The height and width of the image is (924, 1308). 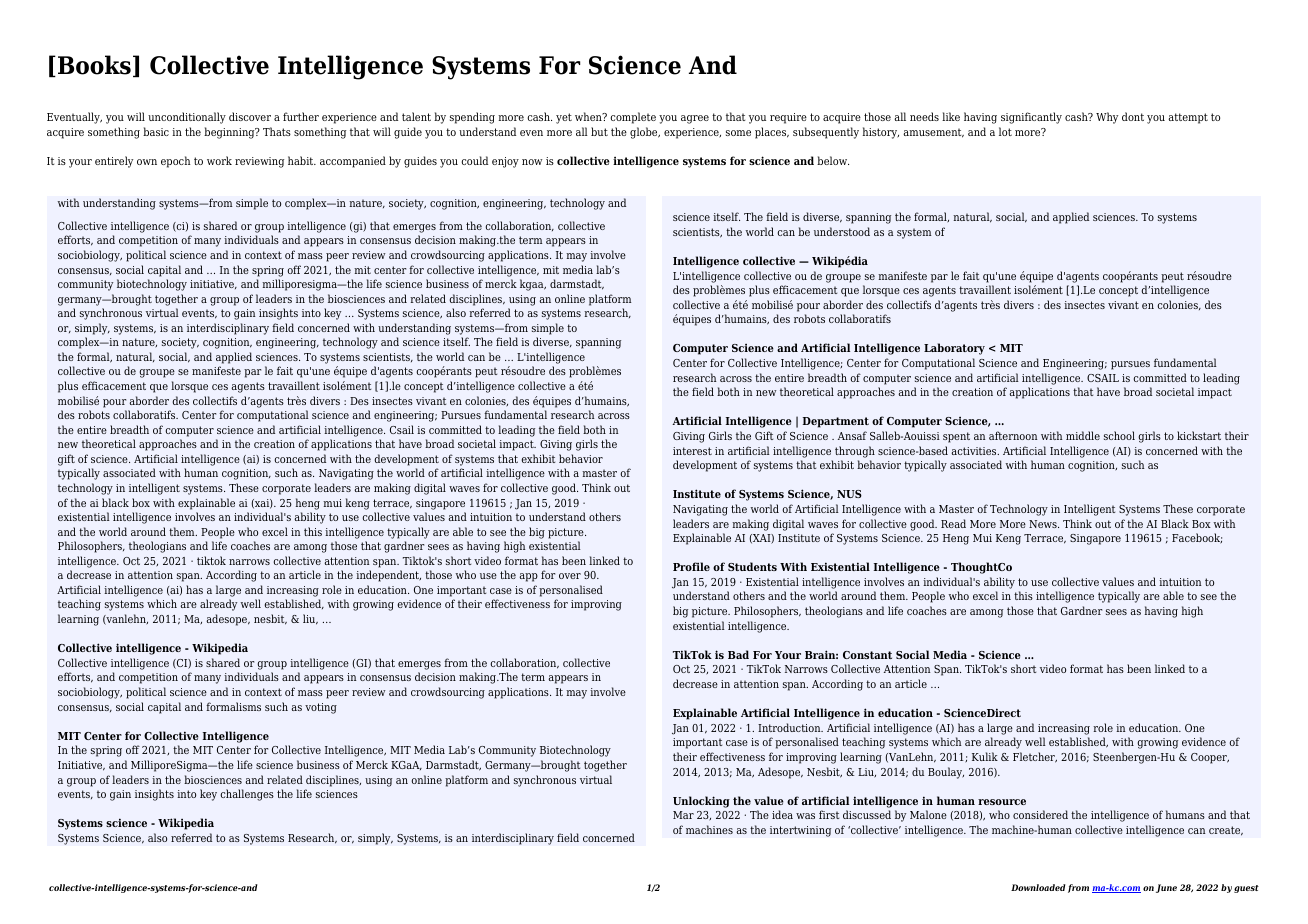 What do you see at coordinates (738, 654) in the image?
I see `Bad` at bounding box center [738, 654].
